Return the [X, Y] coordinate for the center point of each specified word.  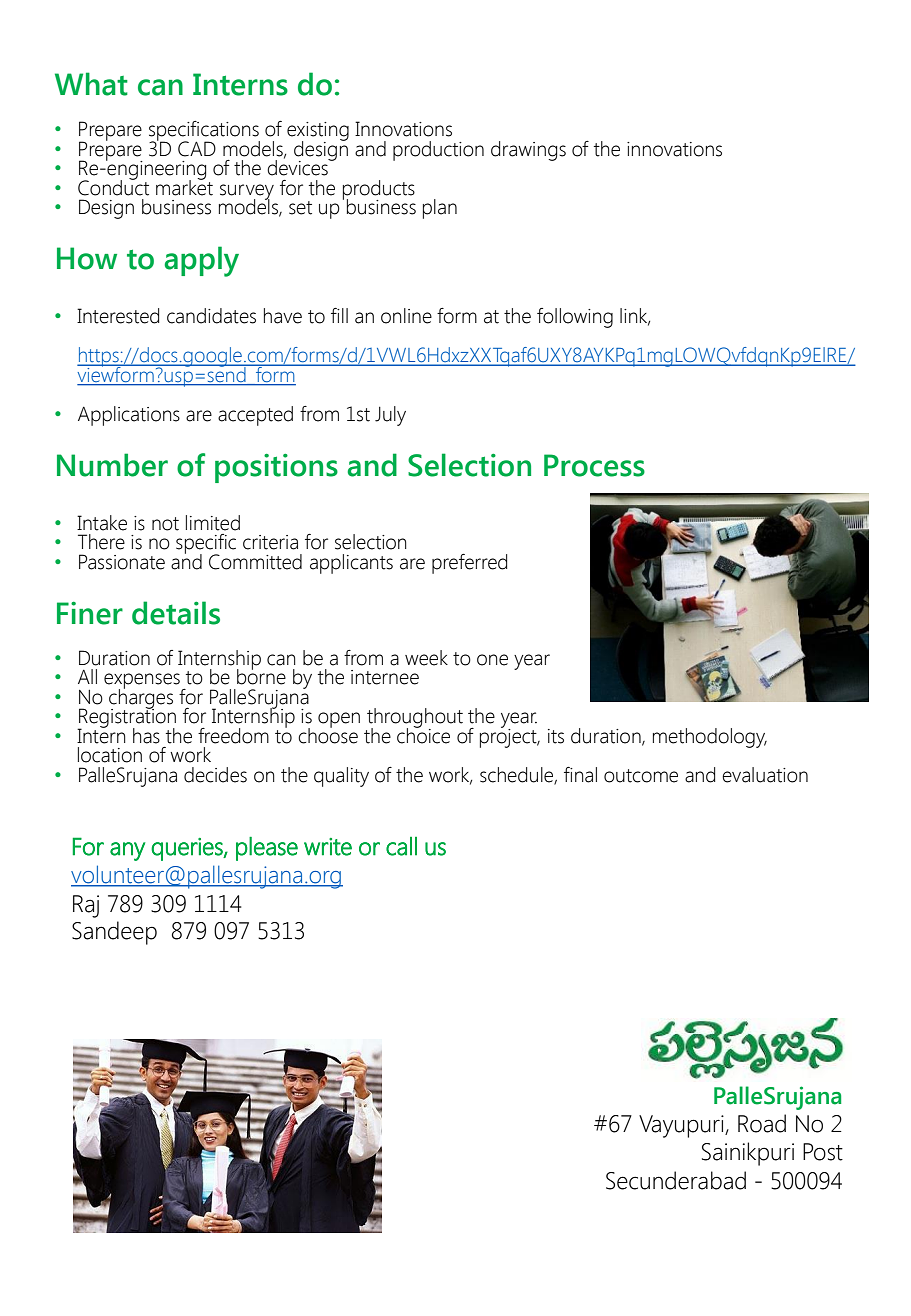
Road [762, 1123]
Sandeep [114, 933]
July [390, 416]
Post [823, 1152]
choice [423, 734]
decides [215, 775]
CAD [197, 149]
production [438, 151]
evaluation [765, 775]
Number [112, 465]
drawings [528, 151]
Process [594, 465]
